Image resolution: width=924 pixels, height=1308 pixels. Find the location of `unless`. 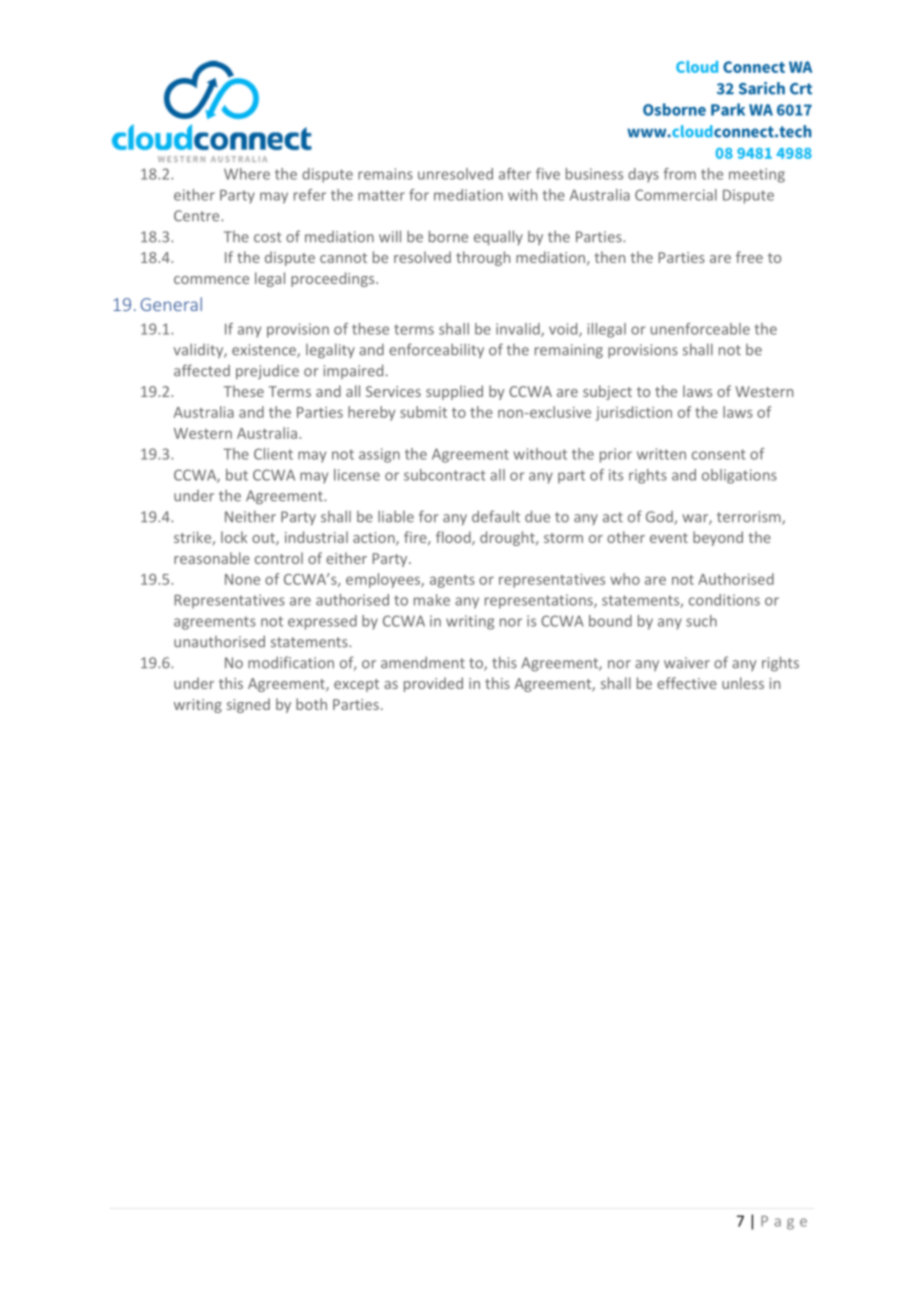

unless is located at coordinates (743, 683).
